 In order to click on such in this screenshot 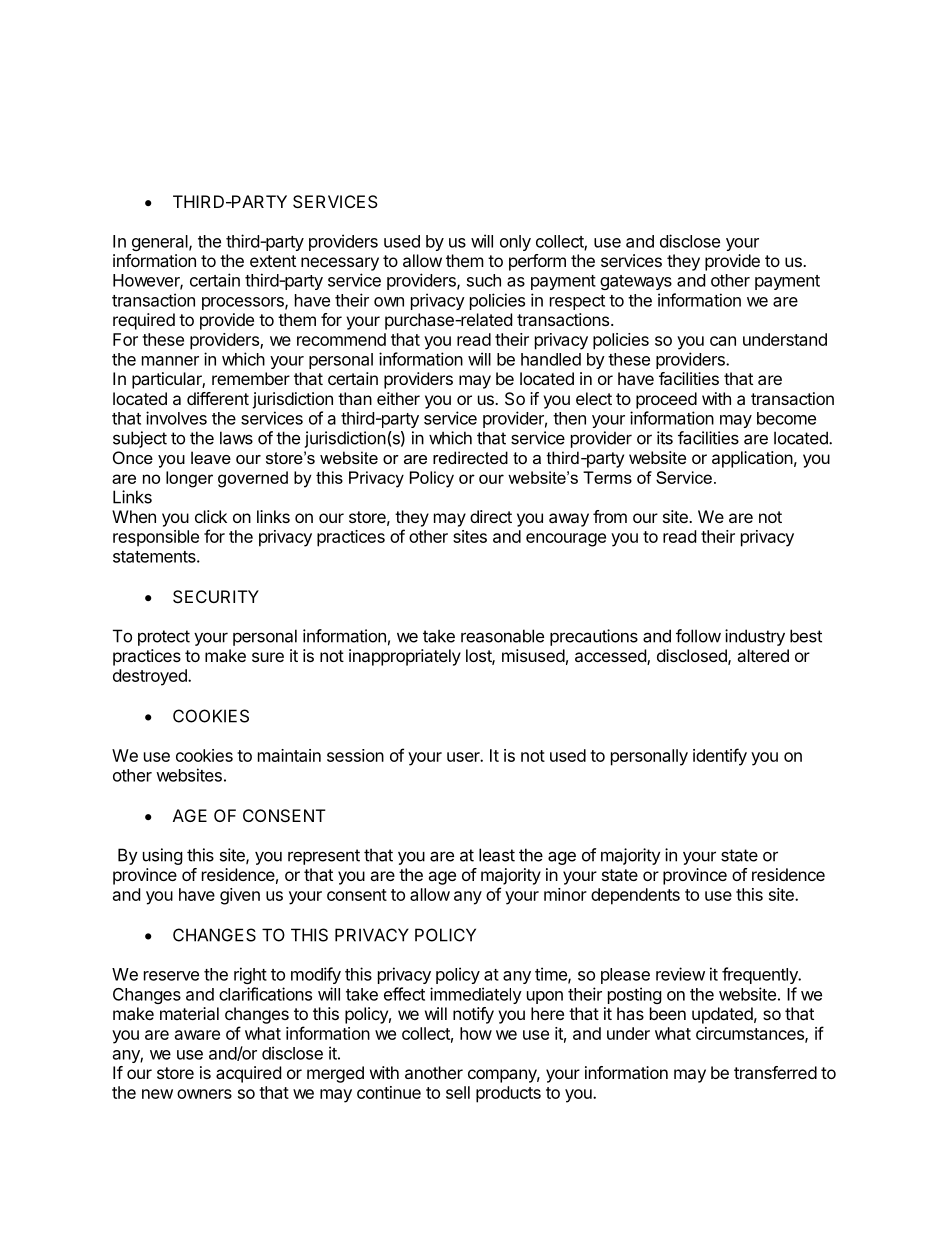, I will do `click(484, 280)`.
